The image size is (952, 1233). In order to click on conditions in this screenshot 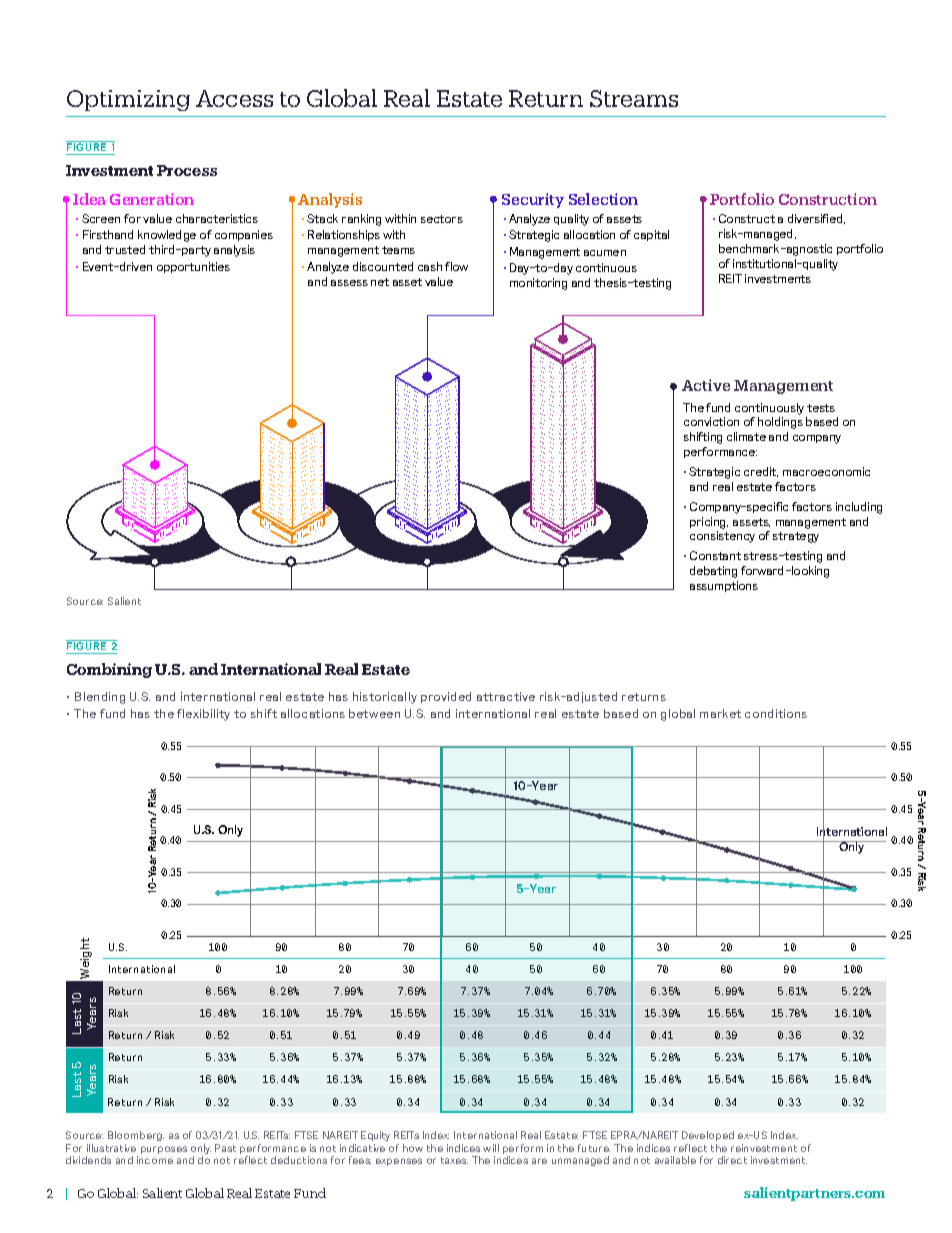, I will do `click(776, 713)`.
